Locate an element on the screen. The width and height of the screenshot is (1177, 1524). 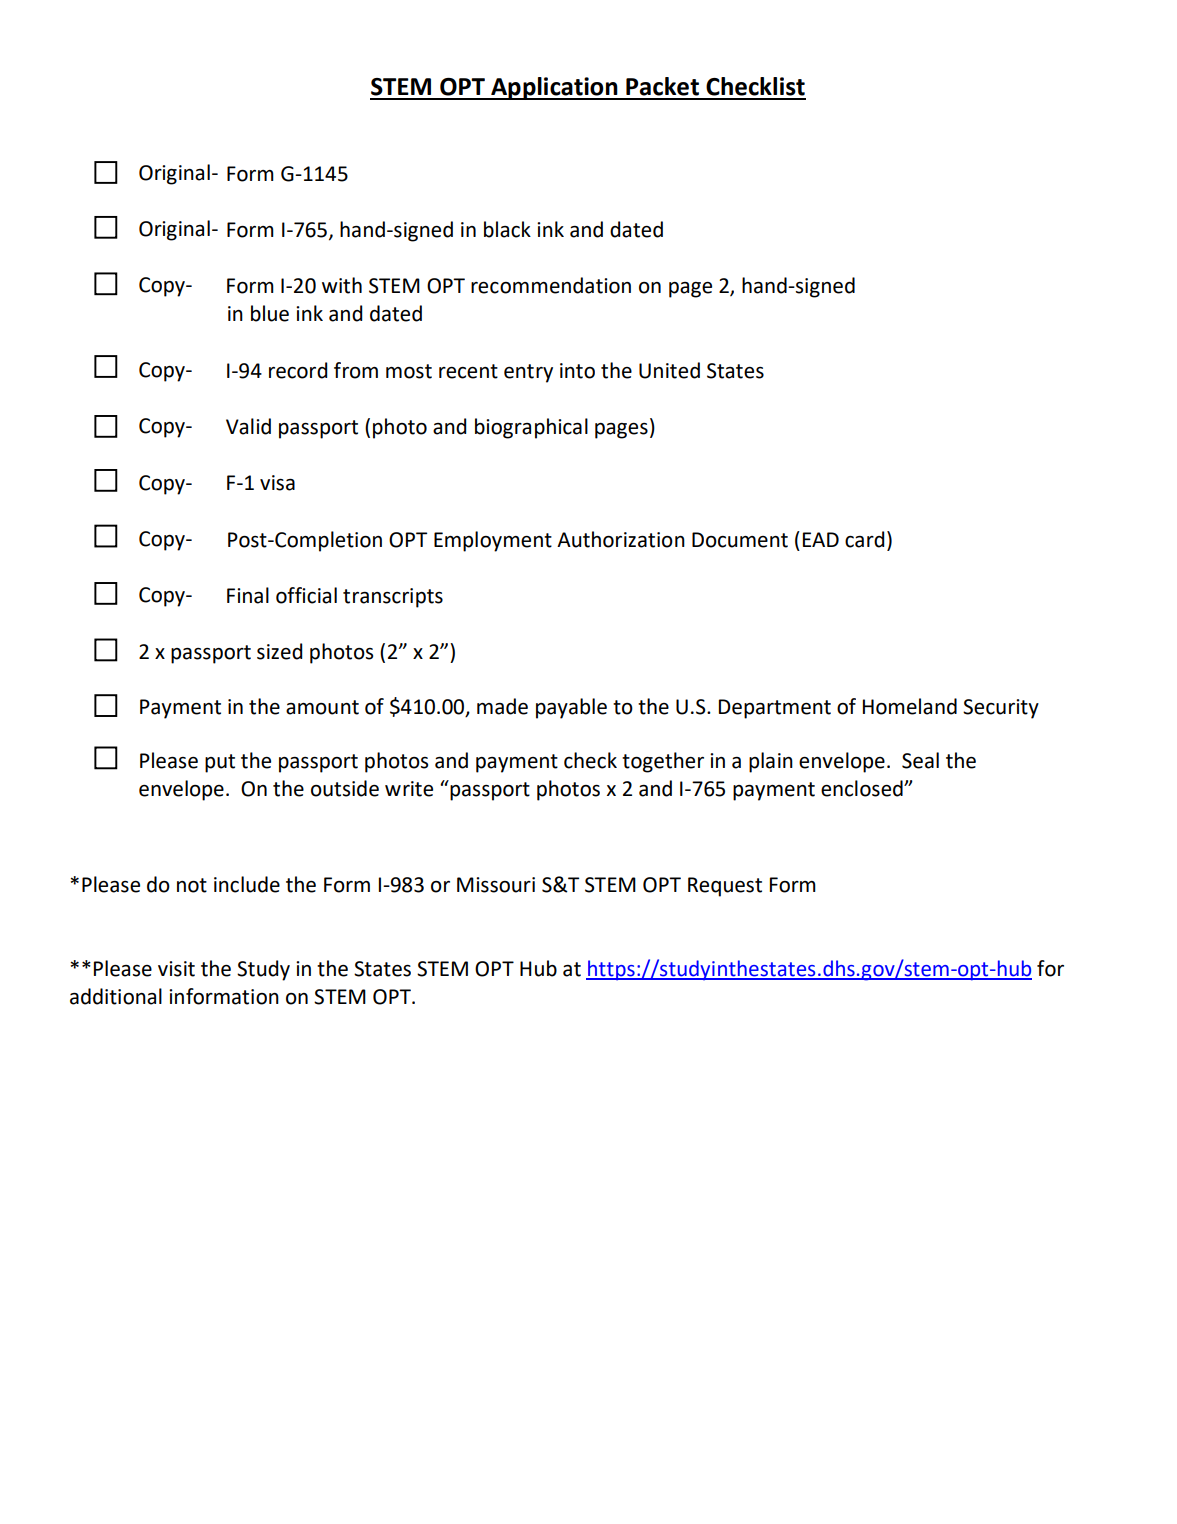
black is located at coordinates (507, 229).
